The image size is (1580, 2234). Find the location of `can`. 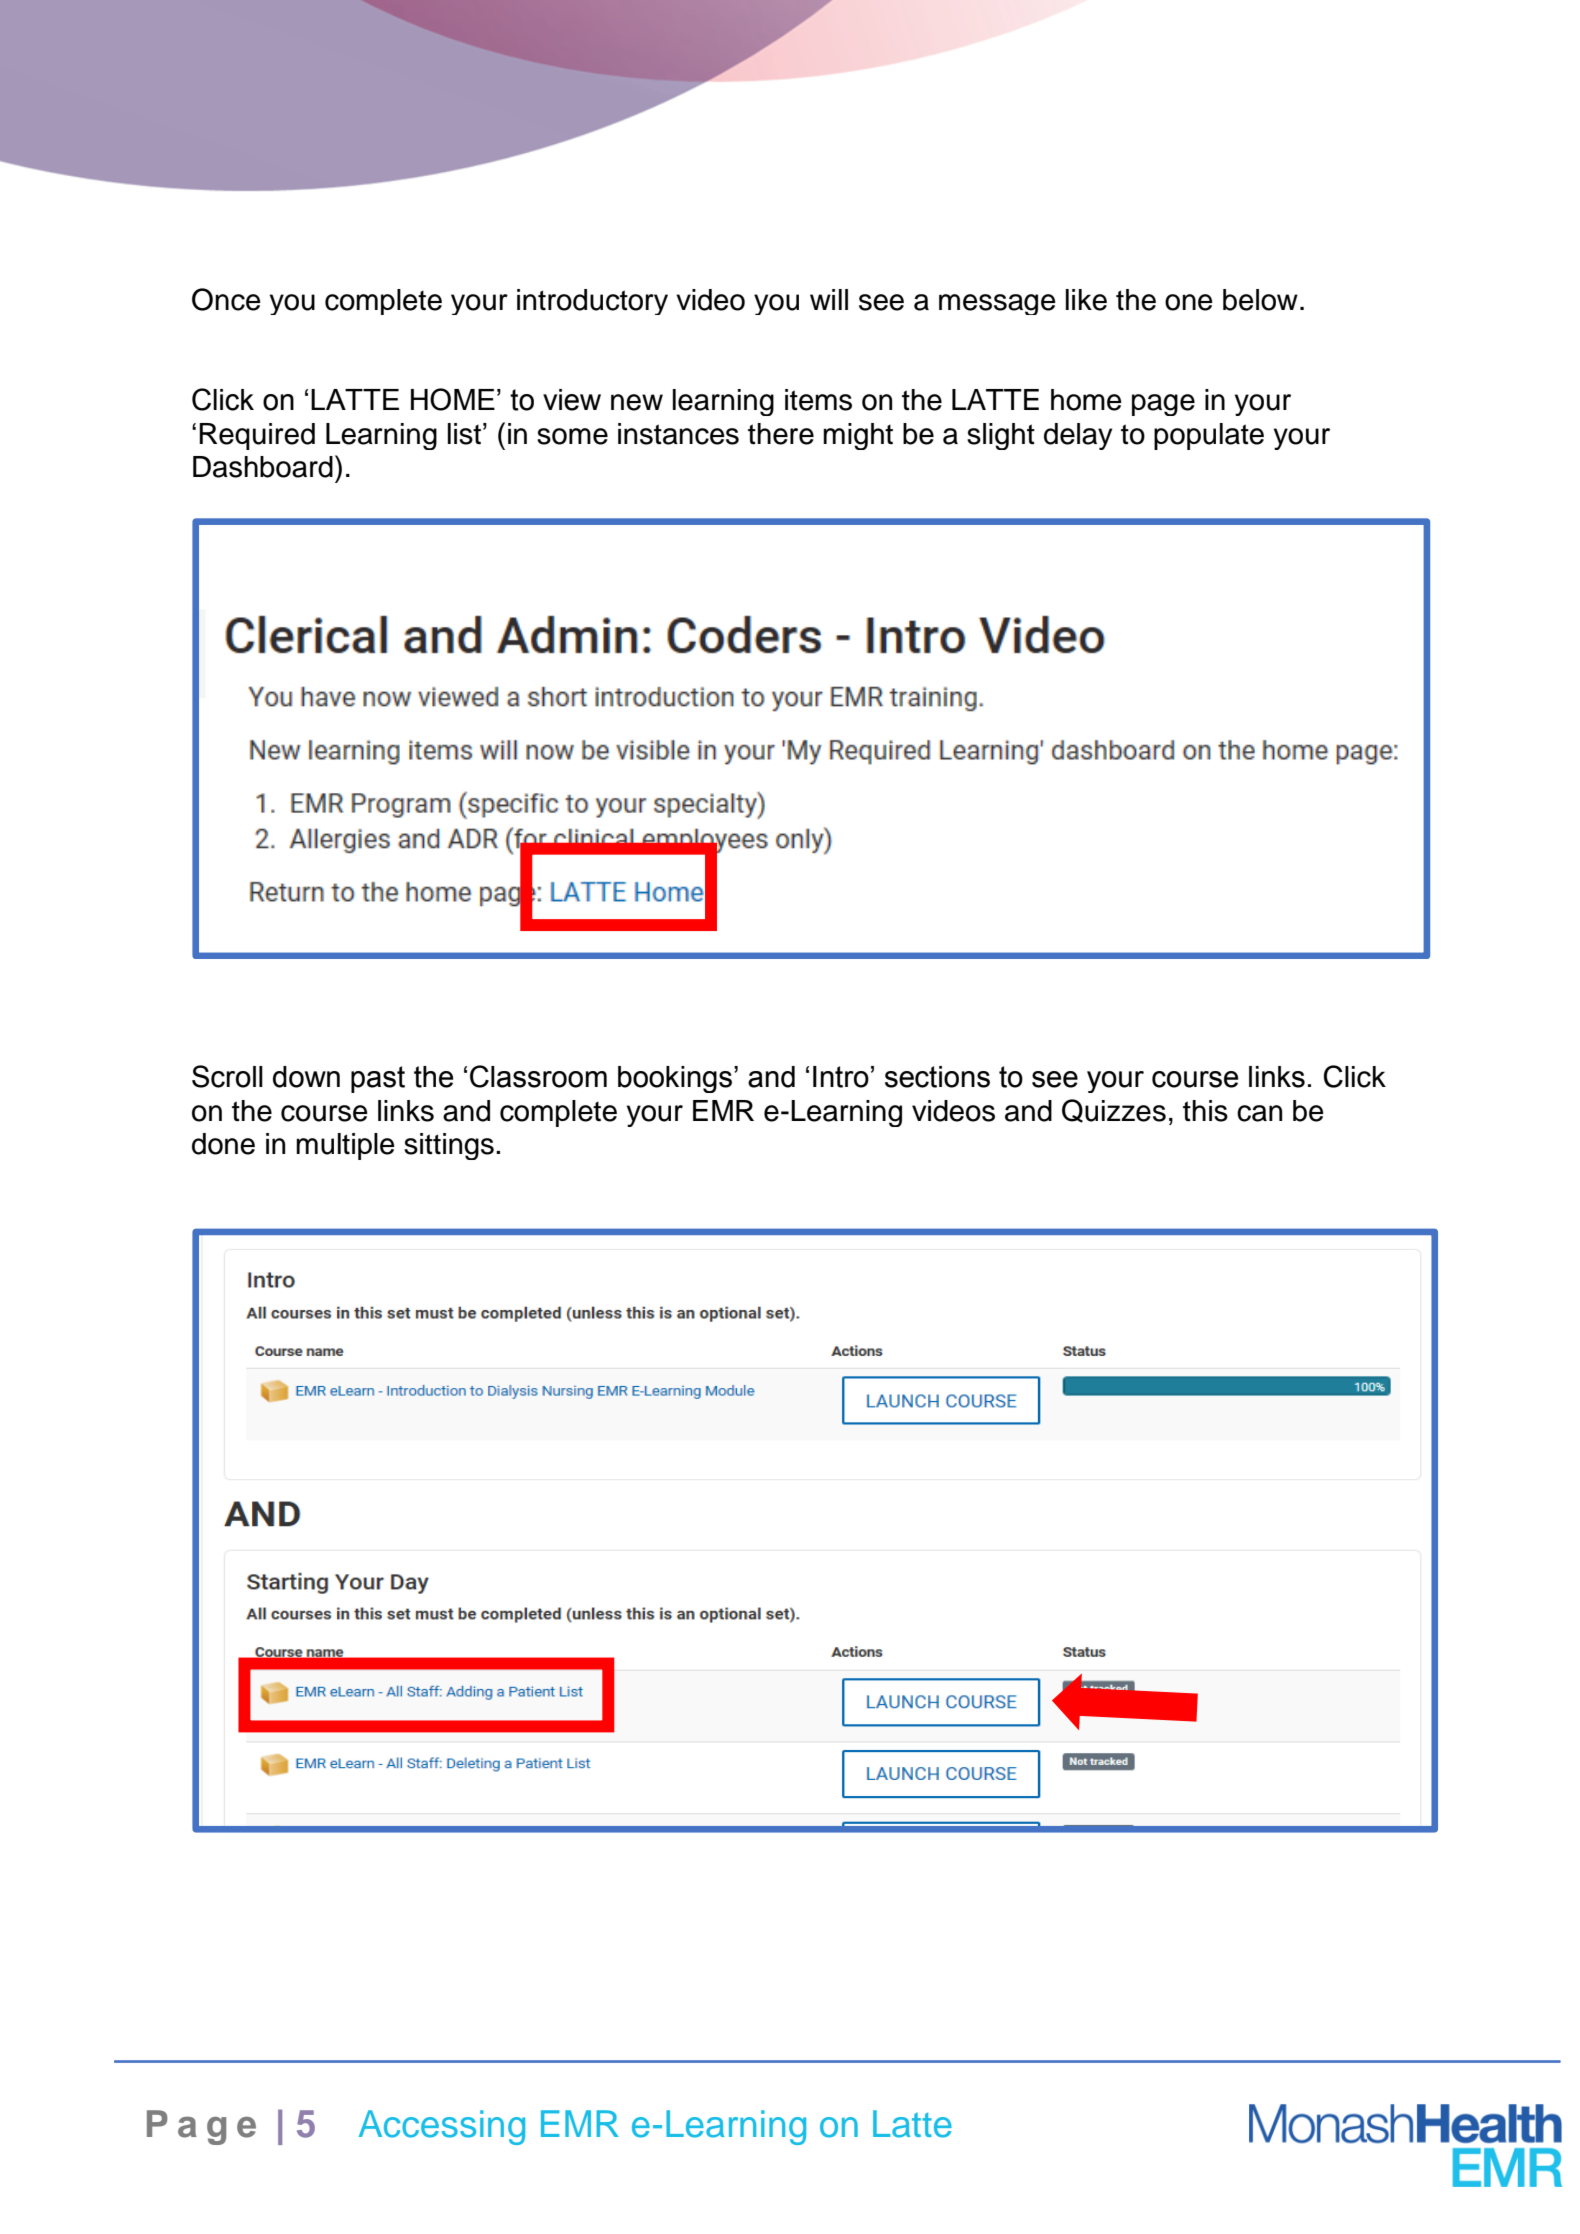

can is located at coordinates (1259, 1113).
